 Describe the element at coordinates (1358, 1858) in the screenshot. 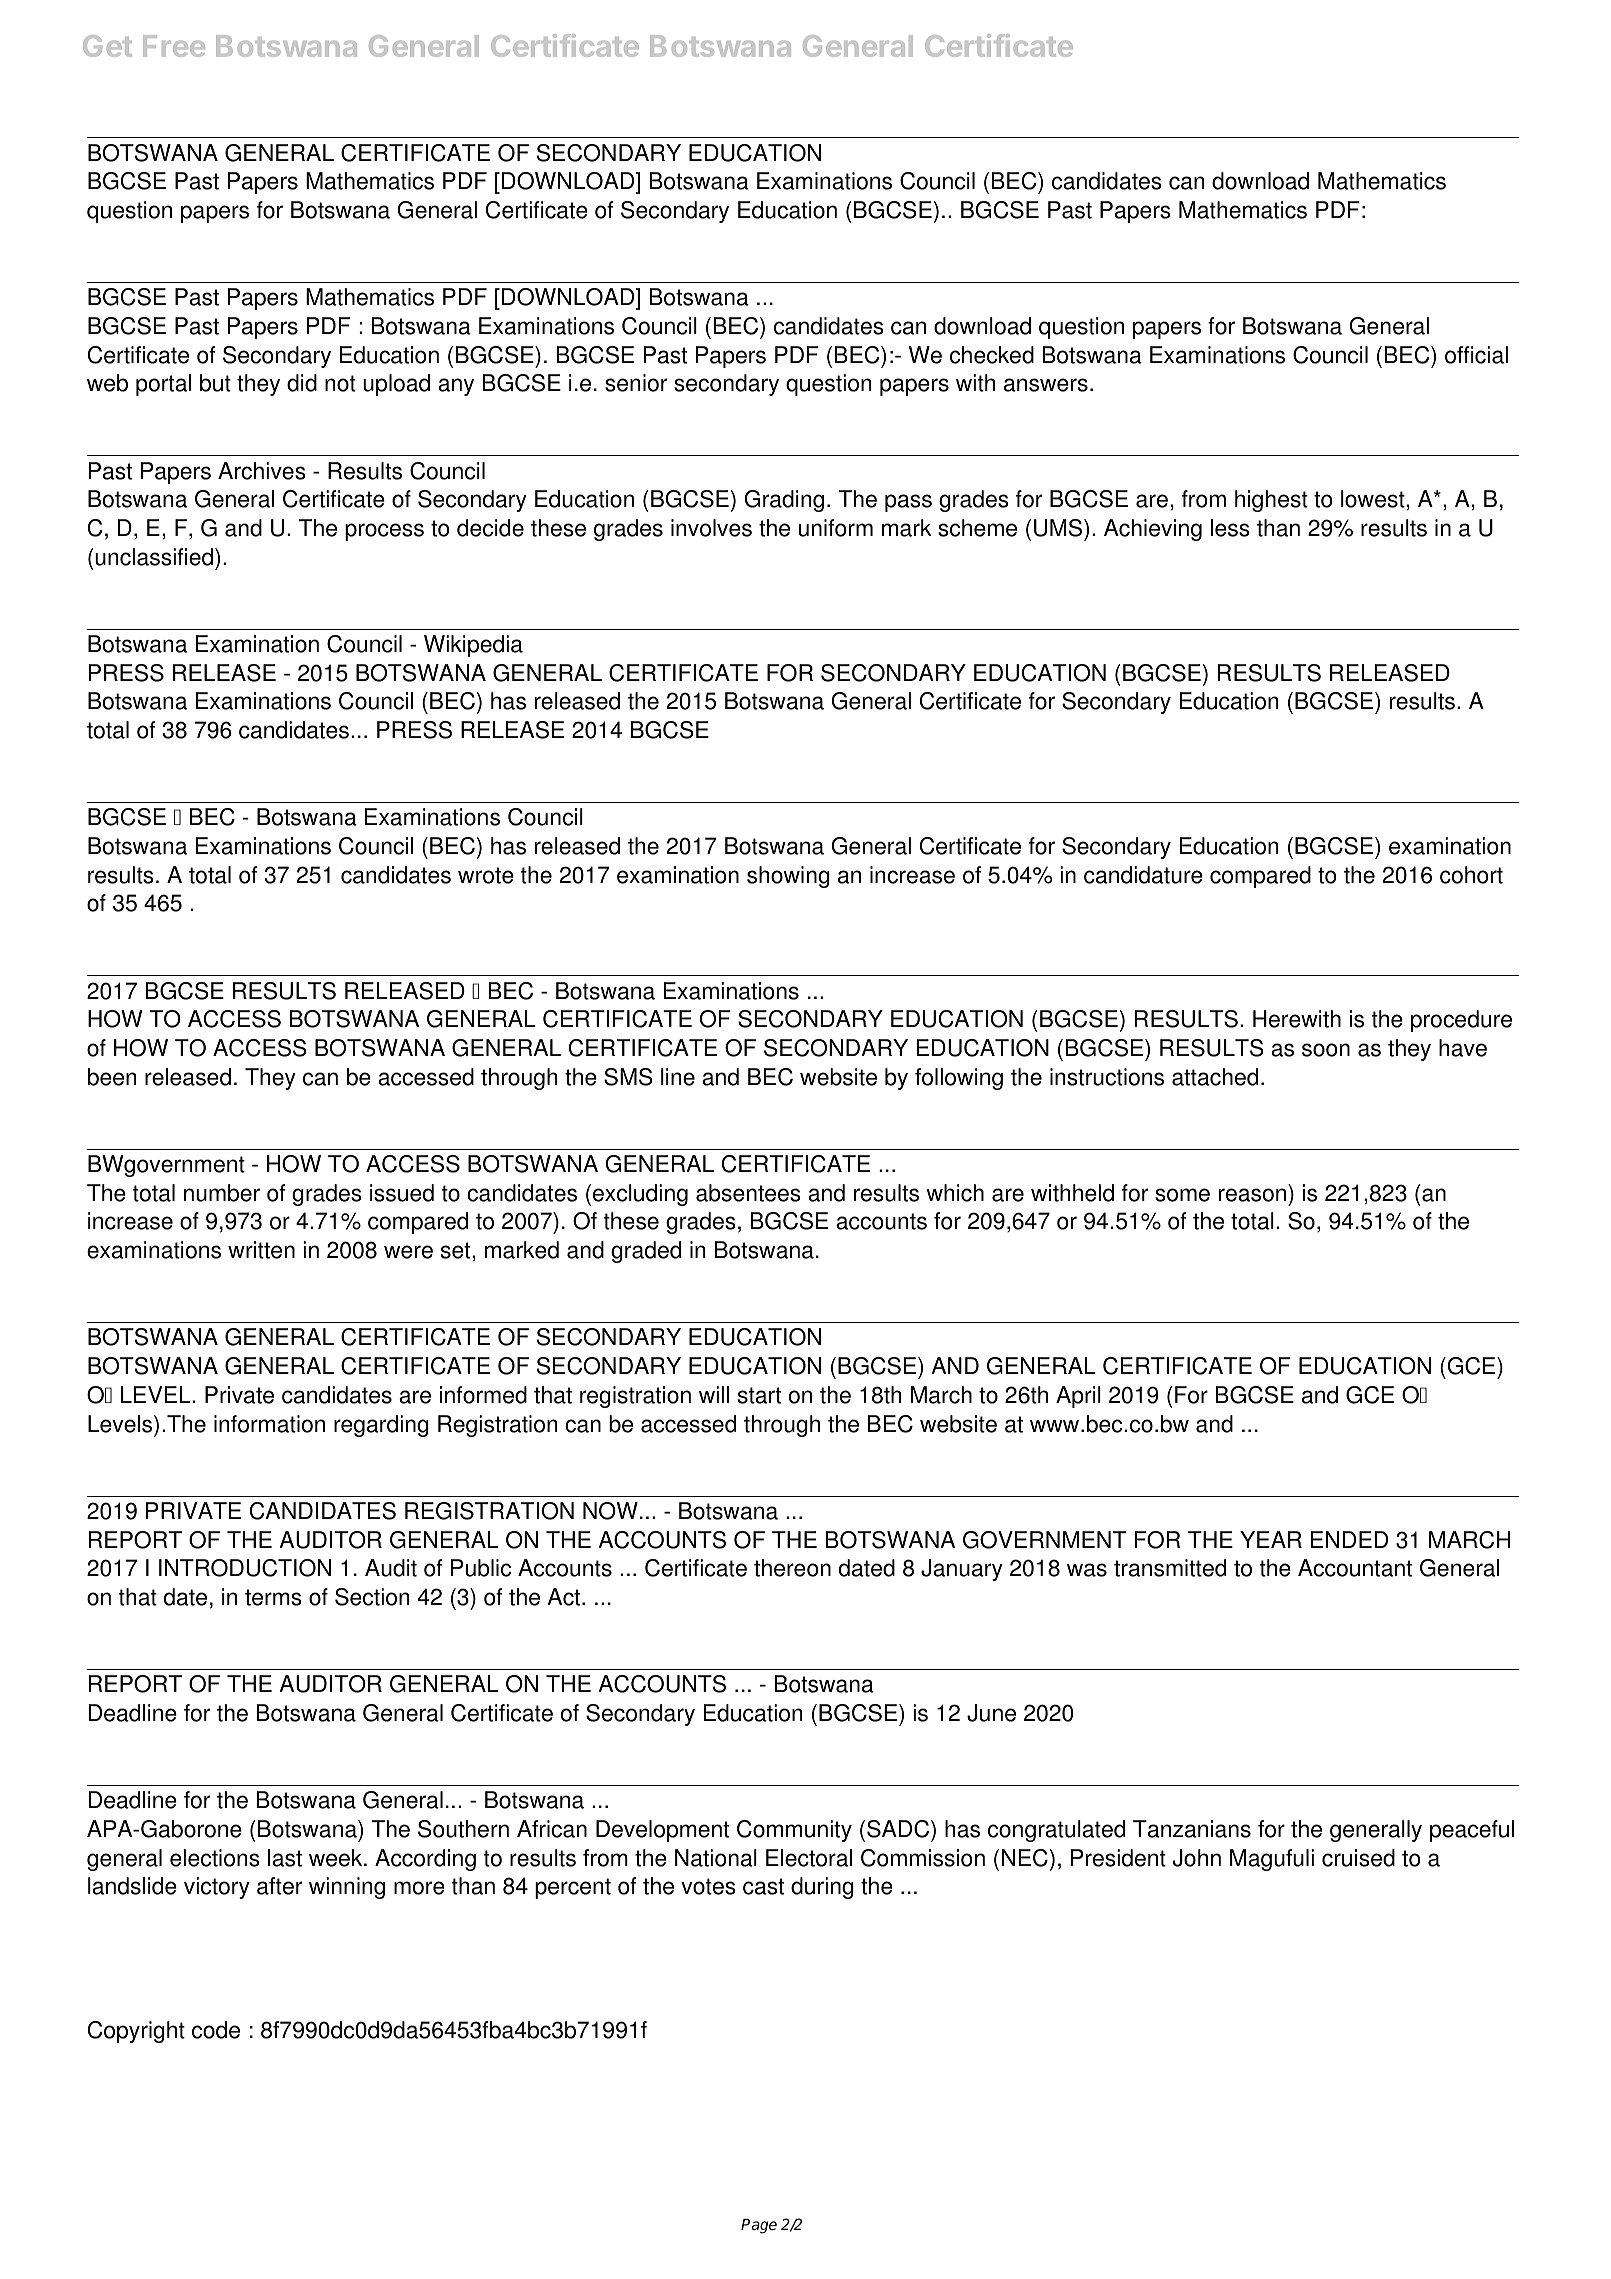

I see `cruised` at that location.
